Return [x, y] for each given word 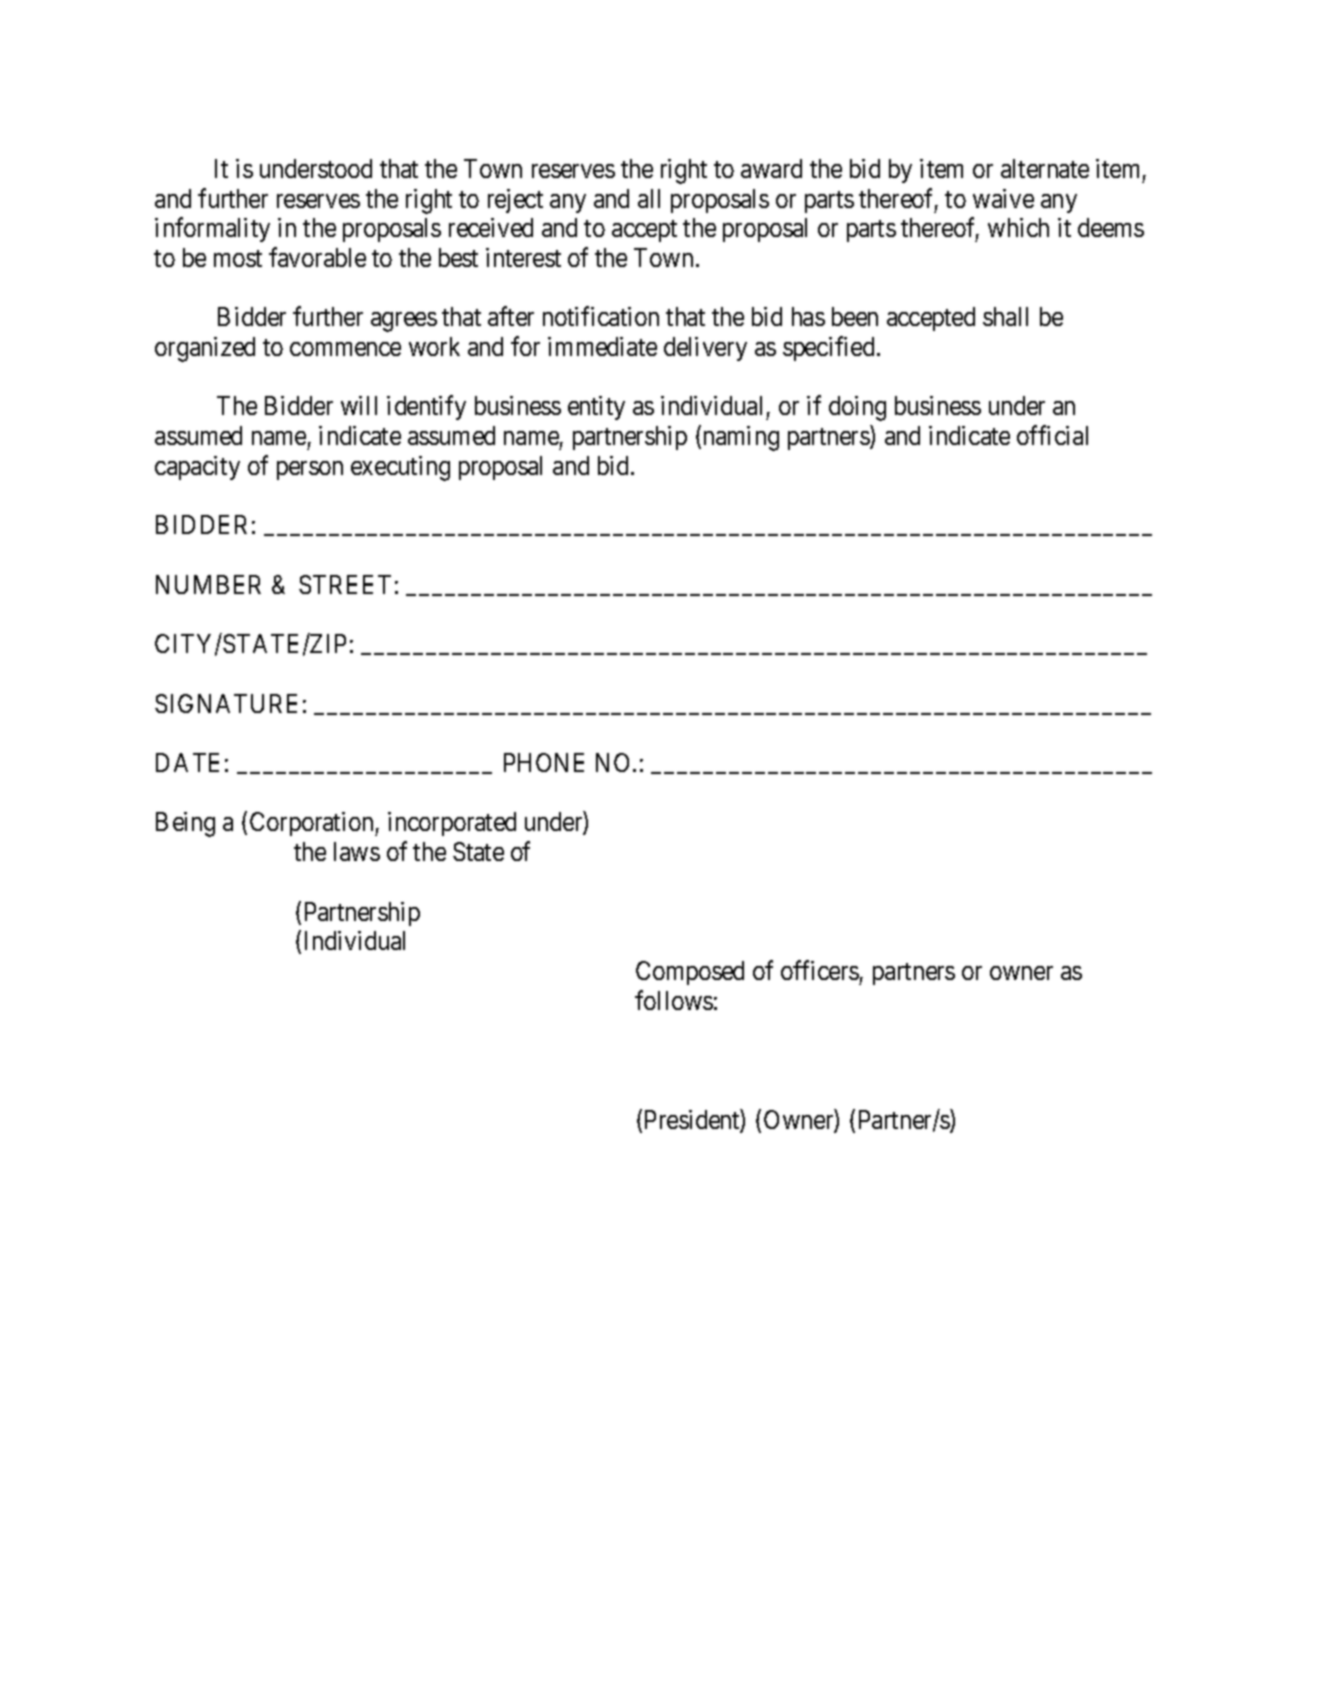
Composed [690, 973]
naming [741, 438]
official [1052, 435]
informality [212, 230]
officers [820, 970]
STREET [345, 584]
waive [1003, 198]
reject [515, 201]
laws [357, 851]
